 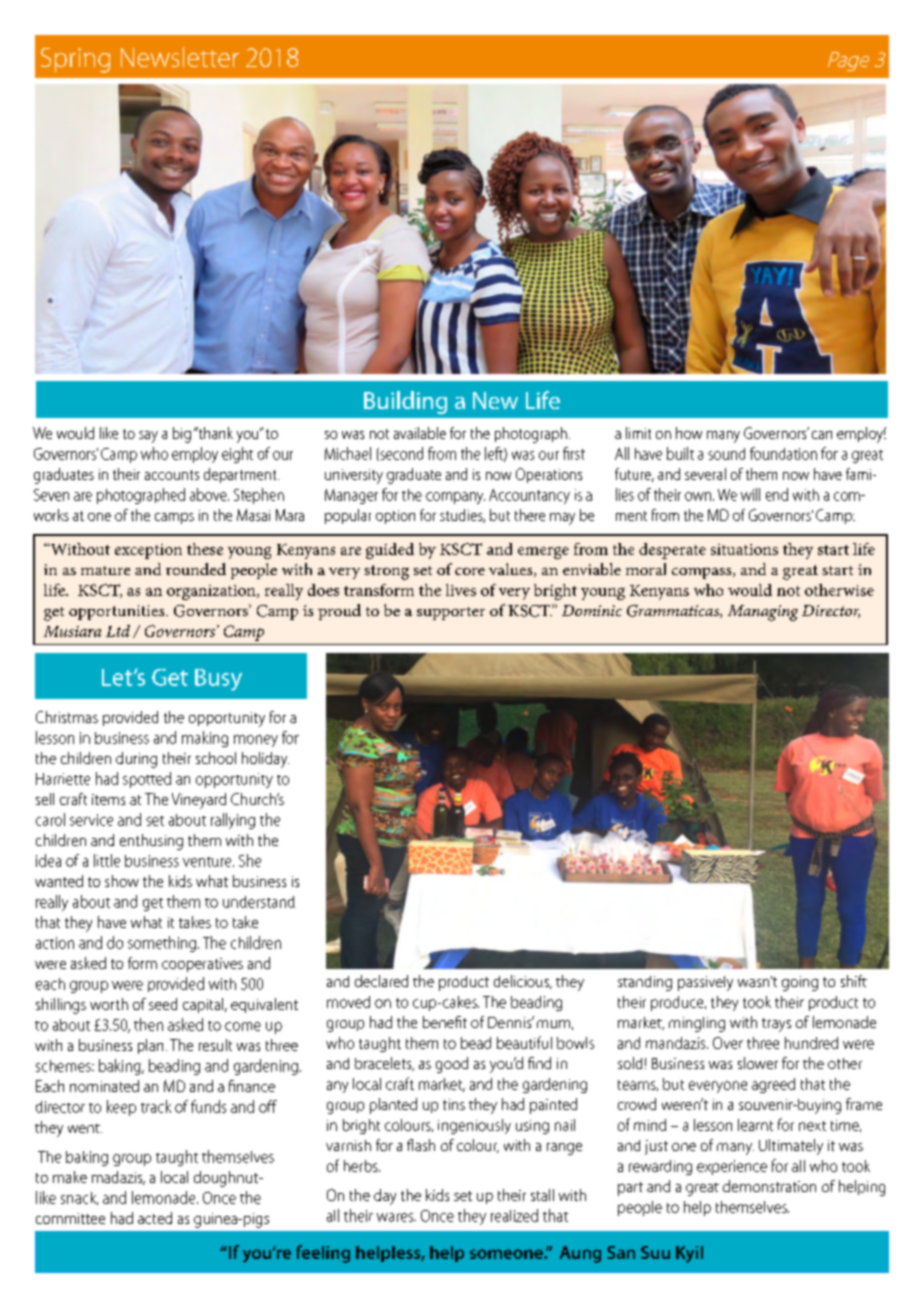 I want to click on acted, so click(x=155, y=1218).
